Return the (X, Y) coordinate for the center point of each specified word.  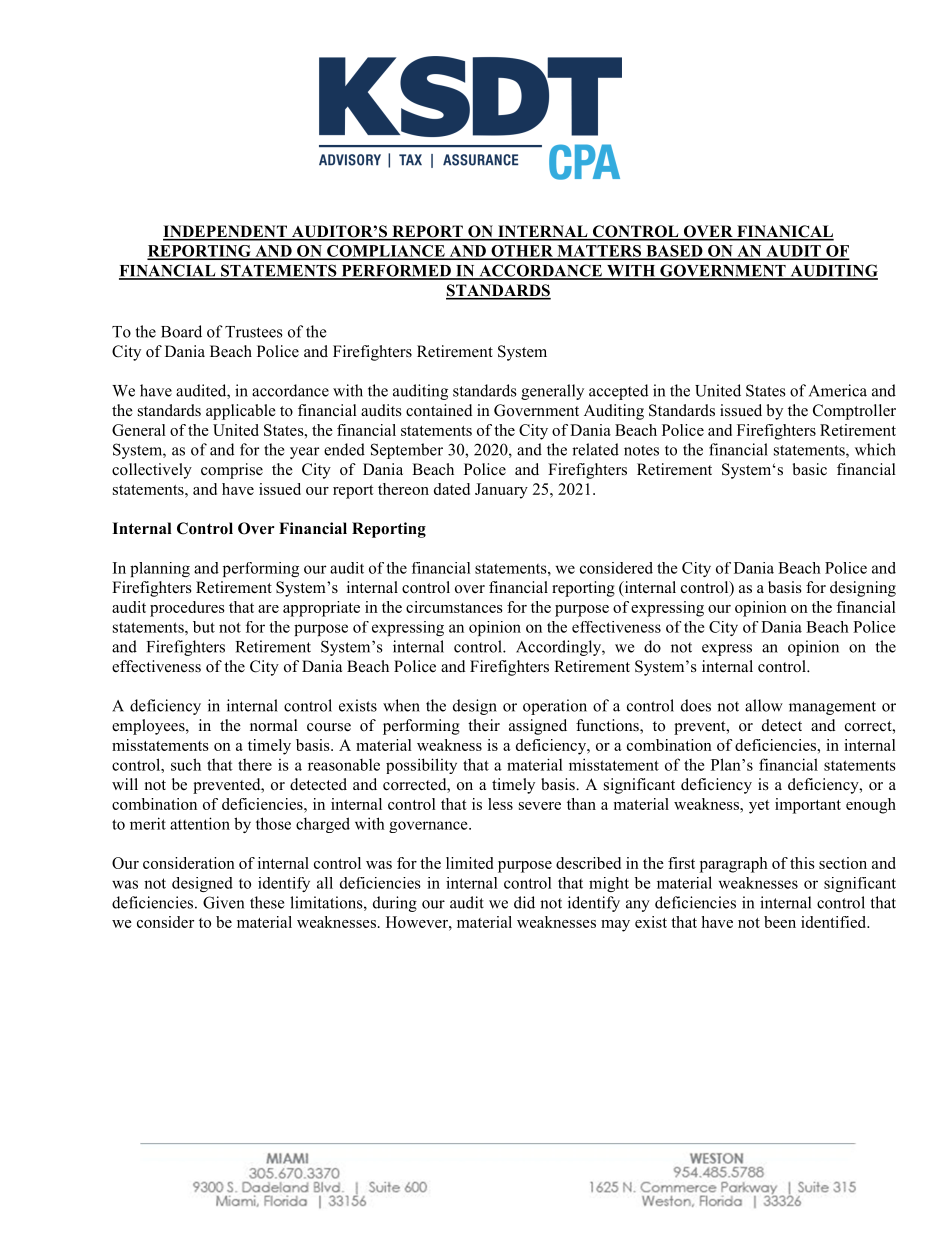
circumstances (454, 607)
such (186, 764)
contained (439, 410)
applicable (241, 412)
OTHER (522, 252)
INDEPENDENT (226, 232)
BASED (674, 252)
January (501, 491)
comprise (232, 471)
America (838, 390)
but (204, 627)
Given (223, 902)
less (500, 804)
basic (809, 469)
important (808, 806)
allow (764, 705)
